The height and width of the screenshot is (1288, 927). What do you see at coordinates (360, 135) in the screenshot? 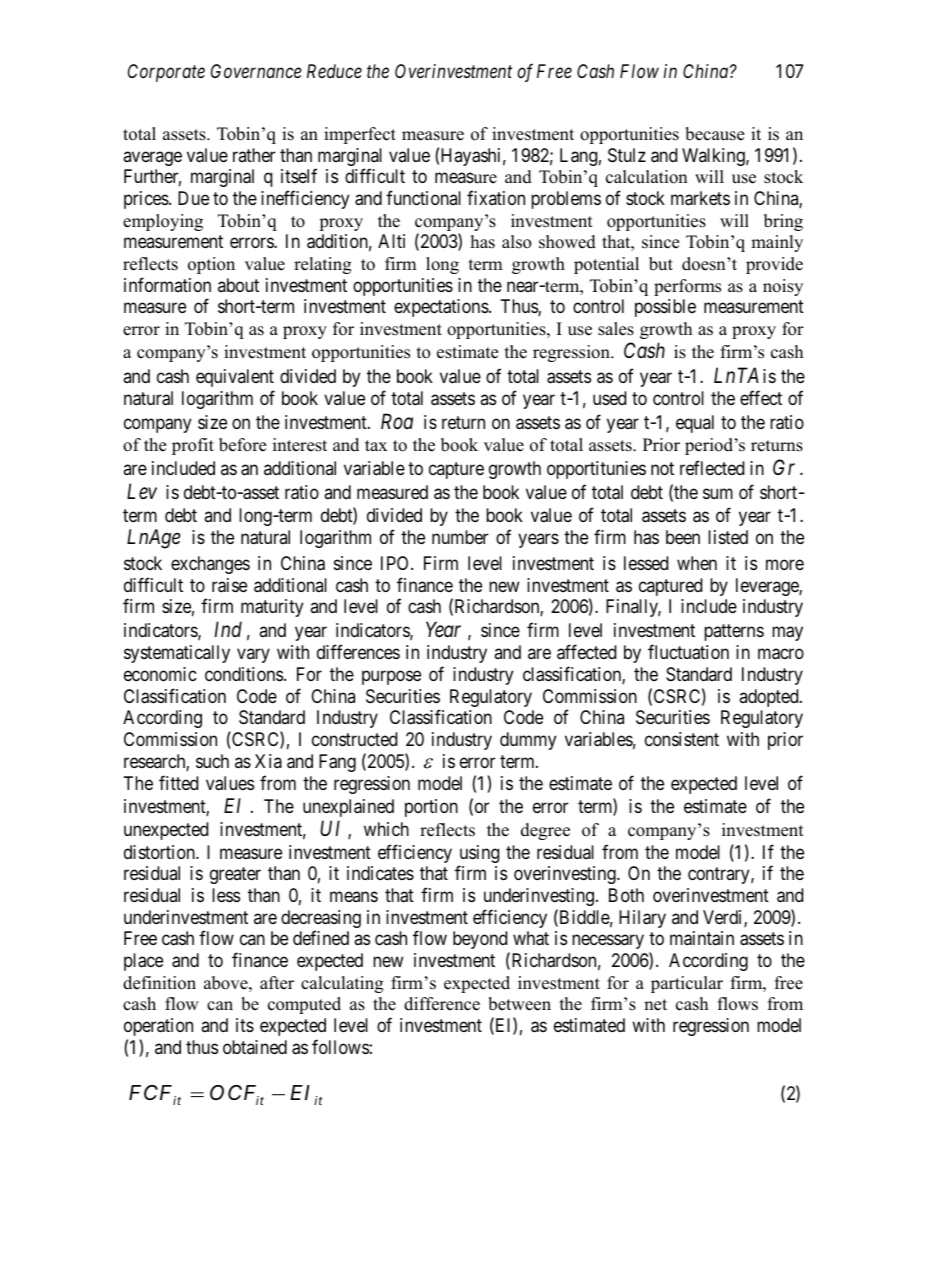
I see `imperfect` at bounding box center [360, 135].
